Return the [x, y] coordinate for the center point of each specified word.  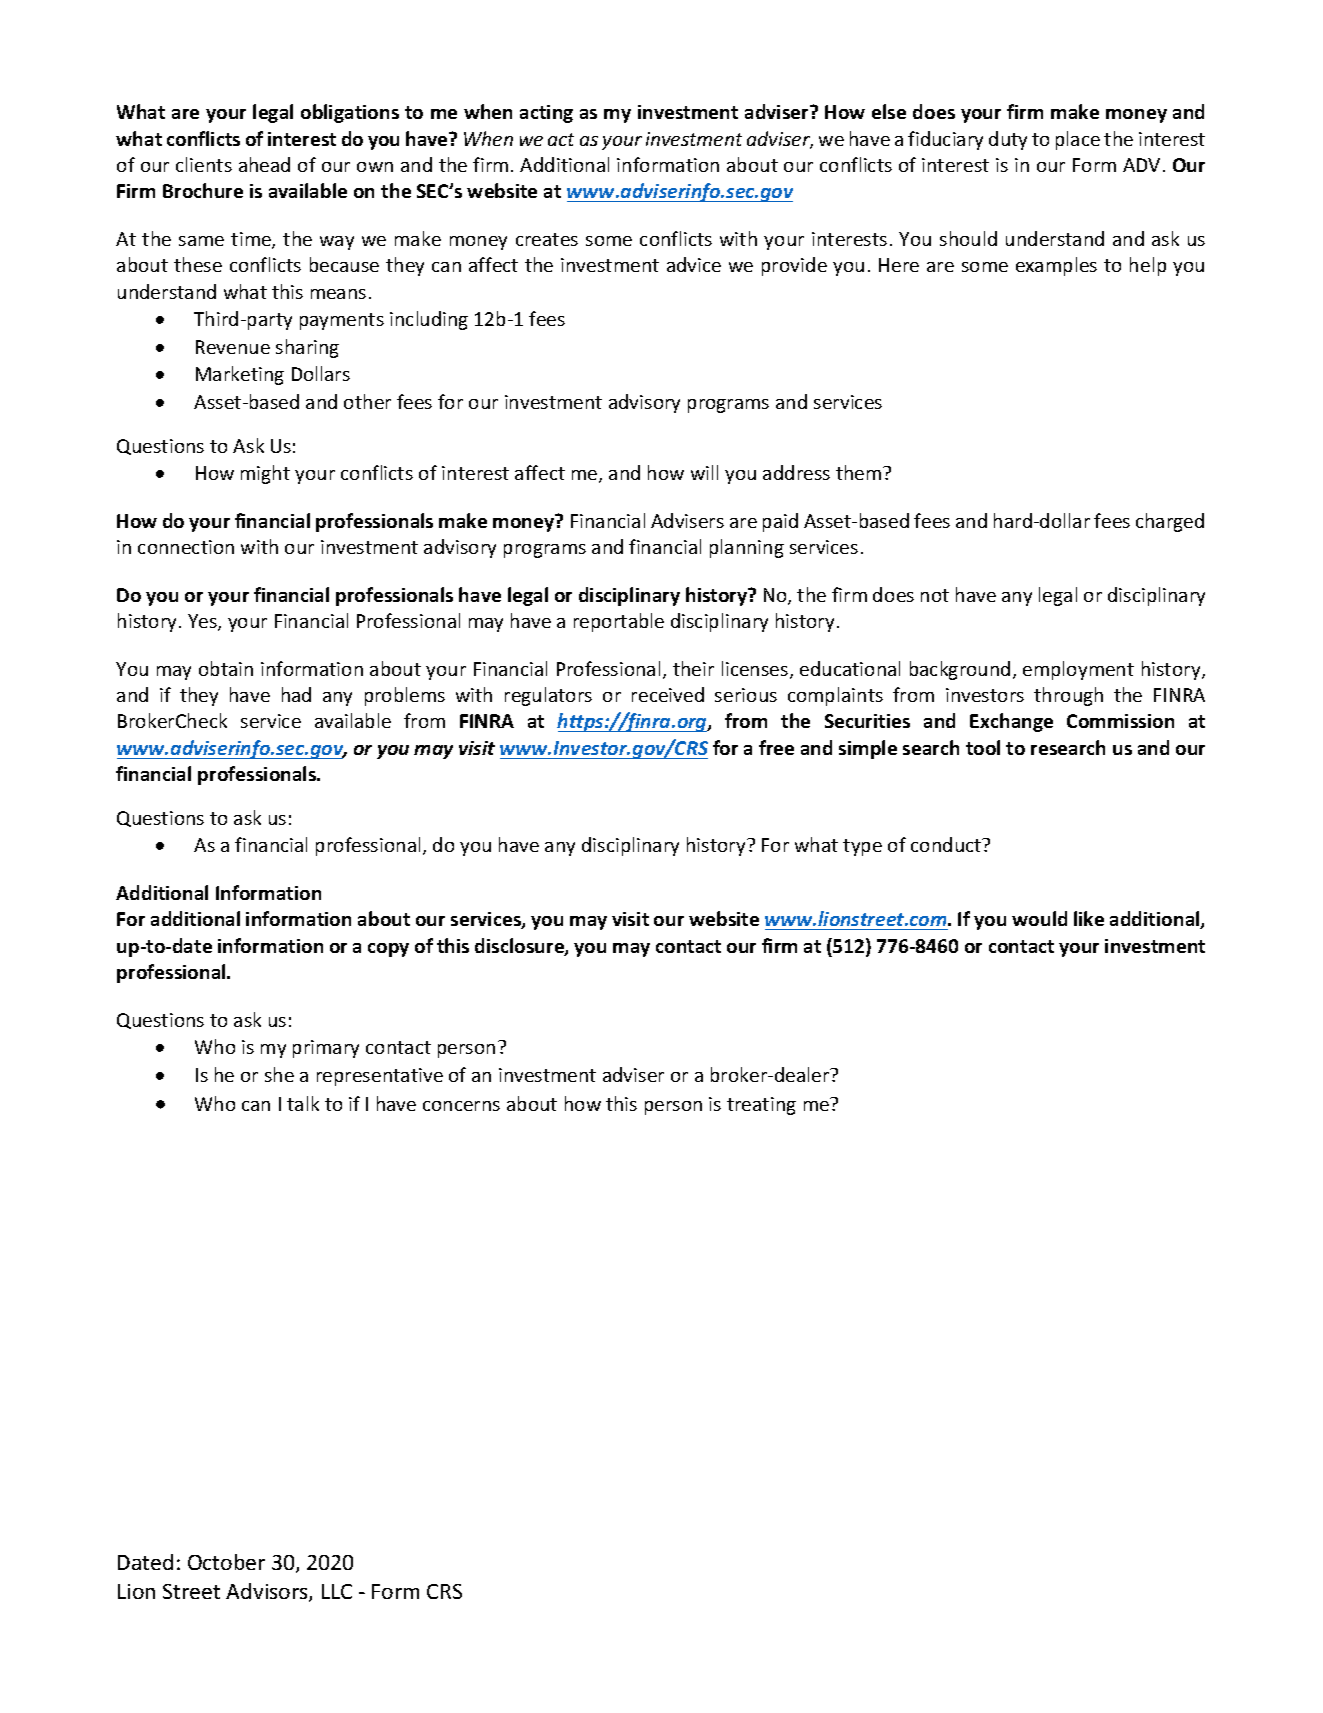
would [1039, 918]
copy [388, 950]
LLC [337, 1591]
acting [546, 114]
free [776, 747]
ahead [264, 164]
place [1078, 140]
